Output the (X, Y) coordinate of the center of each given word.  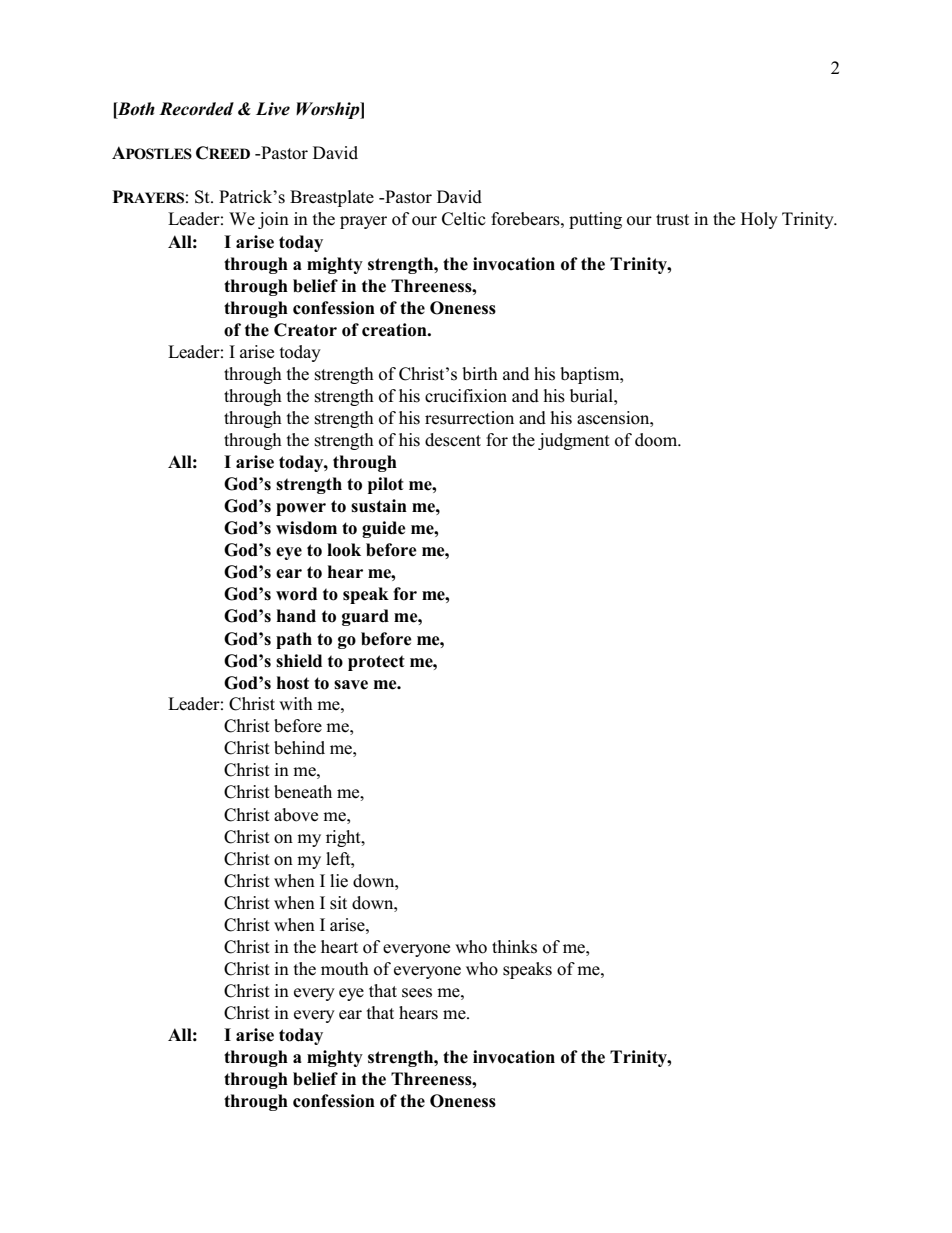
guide (384, 529)
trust (672, 220)
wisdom (306, 528)
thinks (514, 947)
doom (657, 440)
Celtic (464, 219)
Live (273, 109)
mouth (345, 969)
